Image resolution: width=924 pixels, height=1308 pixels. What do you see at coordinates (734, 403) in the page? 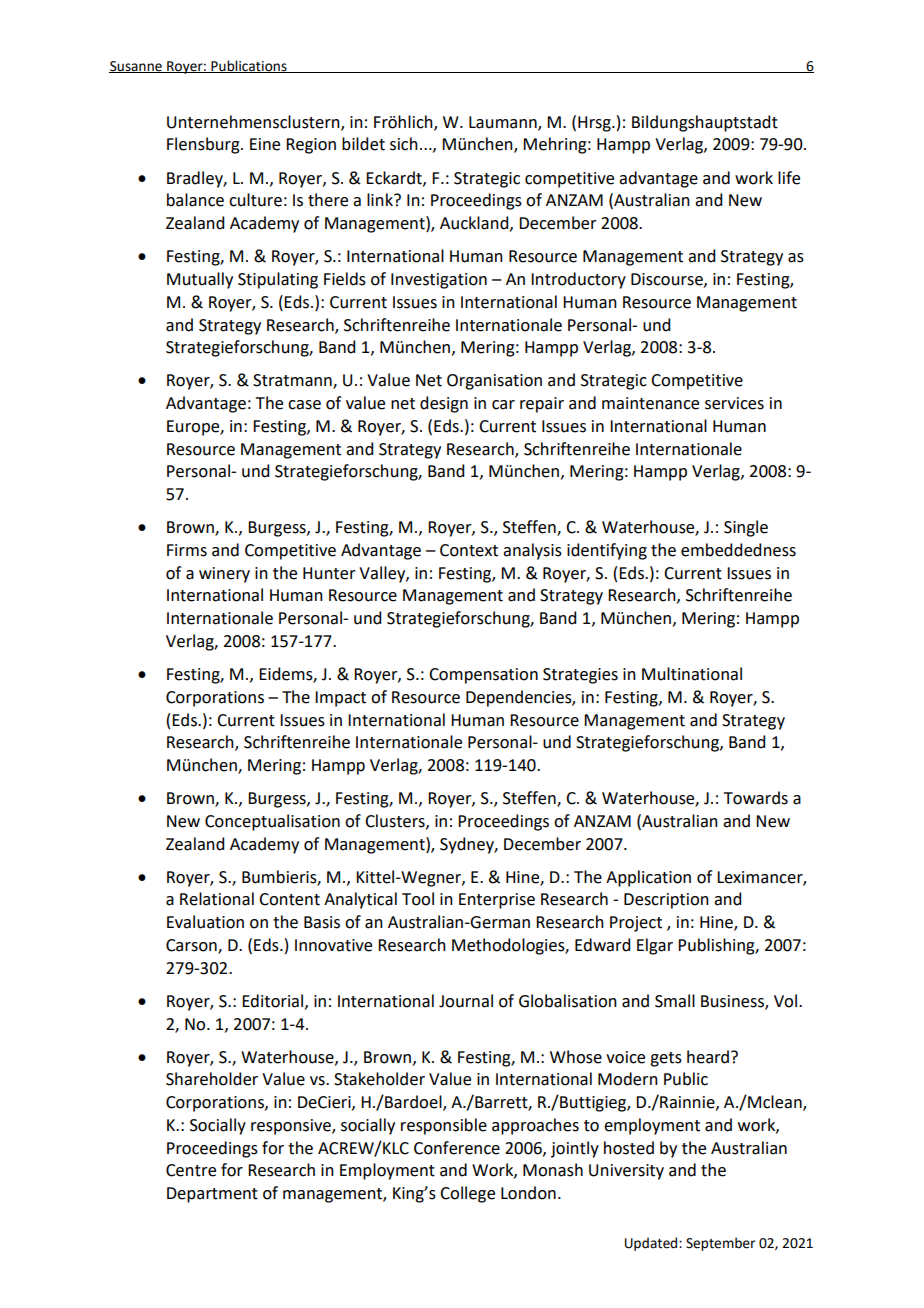
I see `services` at bounding box center [734, 403].
